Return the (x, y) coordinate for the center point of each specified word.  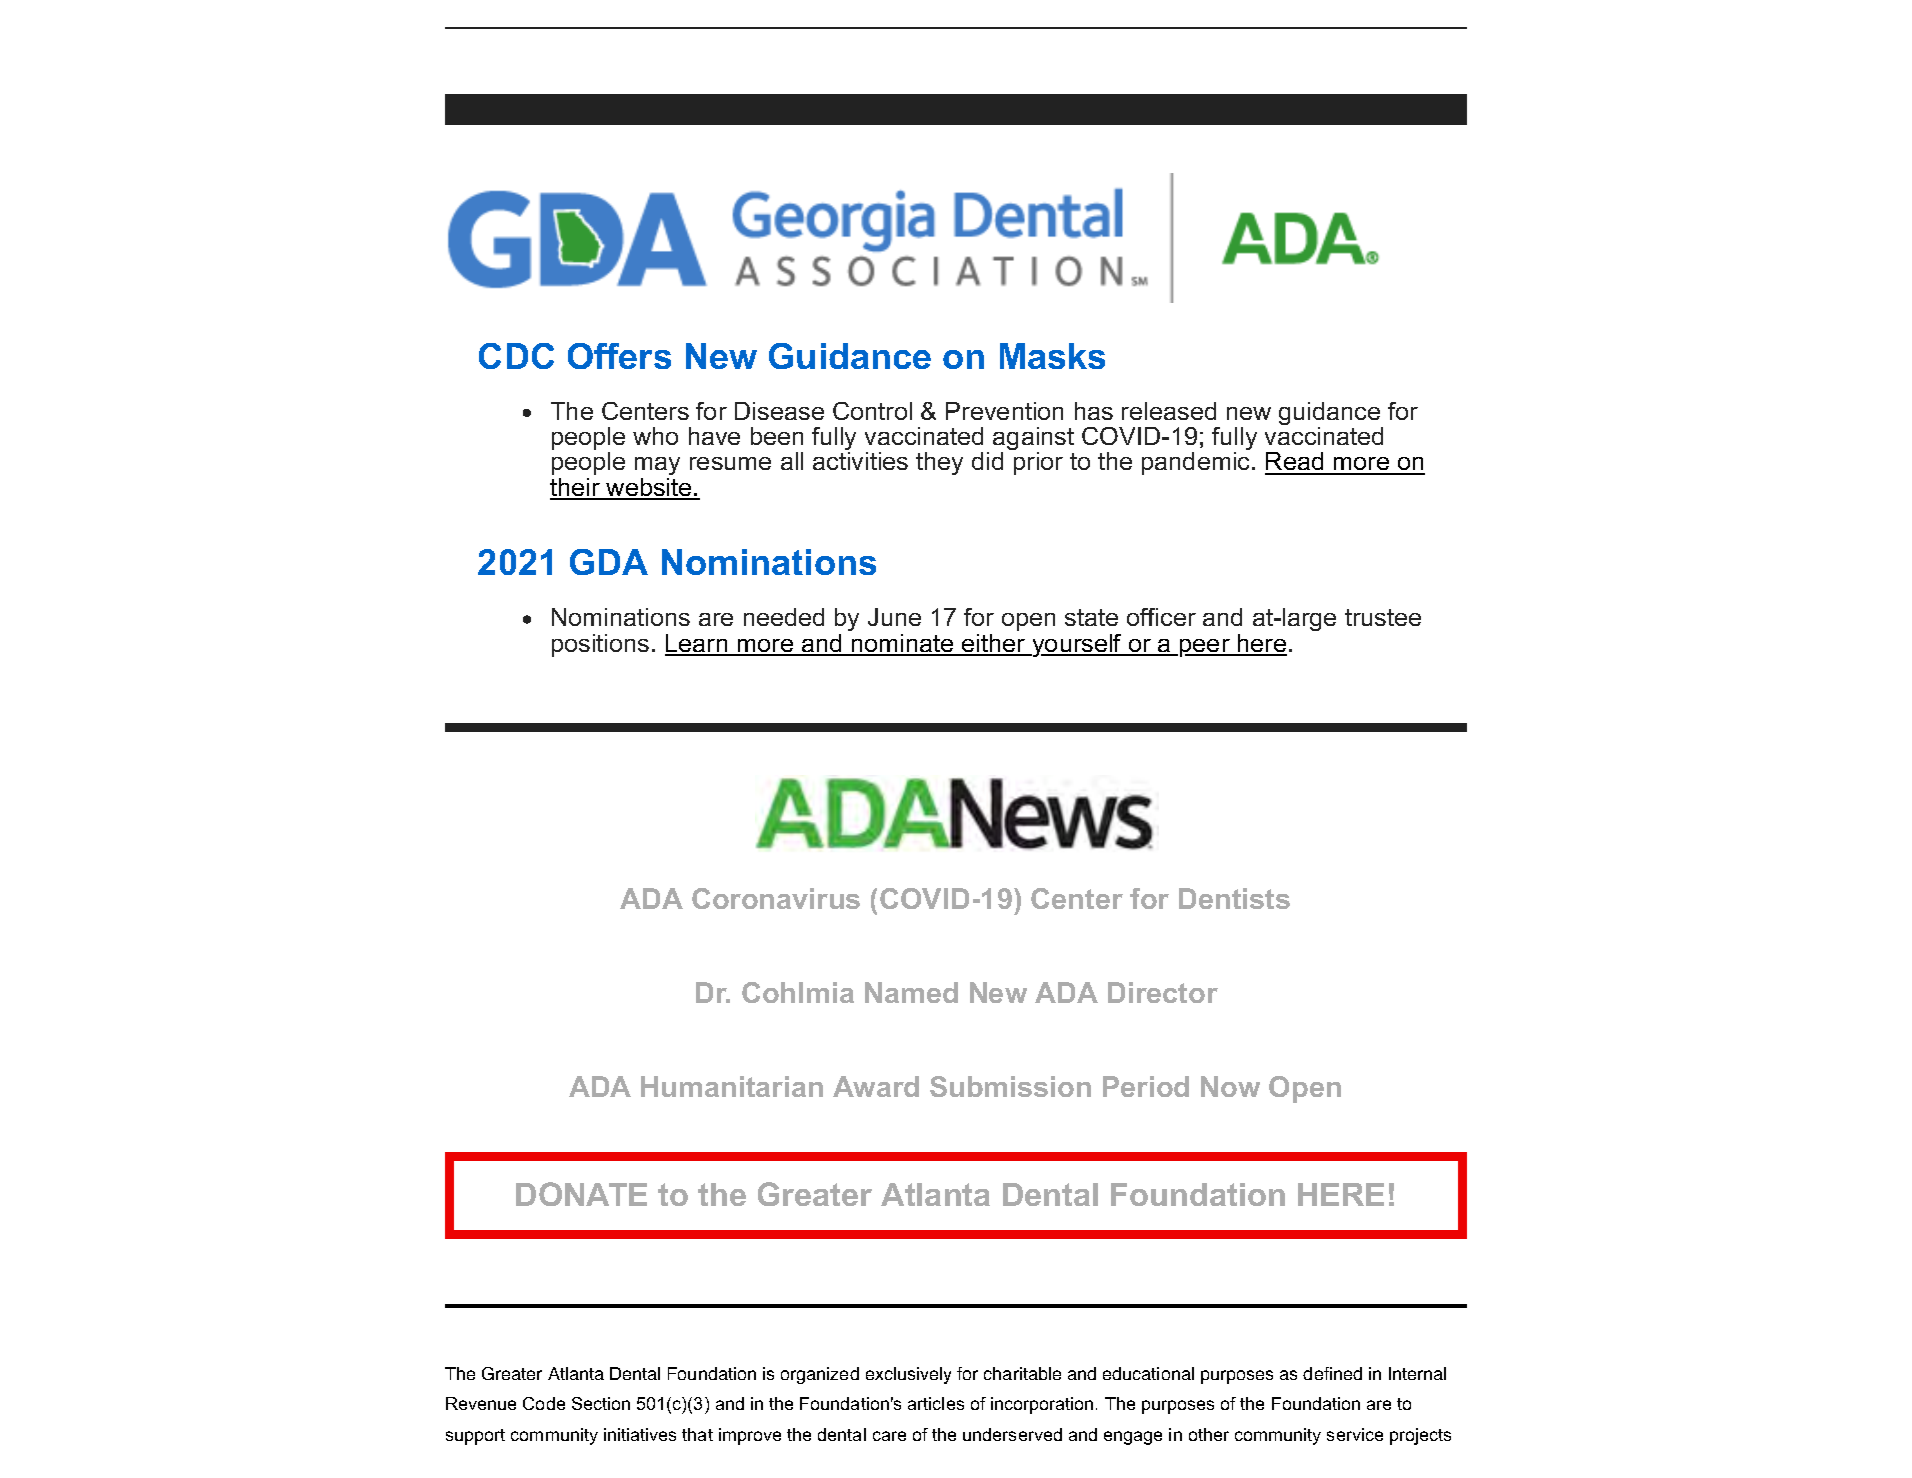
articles (936, 1403)
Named (911, 992)
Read (1295, 463)
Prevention (1004, 411)
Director (1163, 992)
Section (601, 1403)
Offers (619, 356)
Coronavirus (776, 898)
